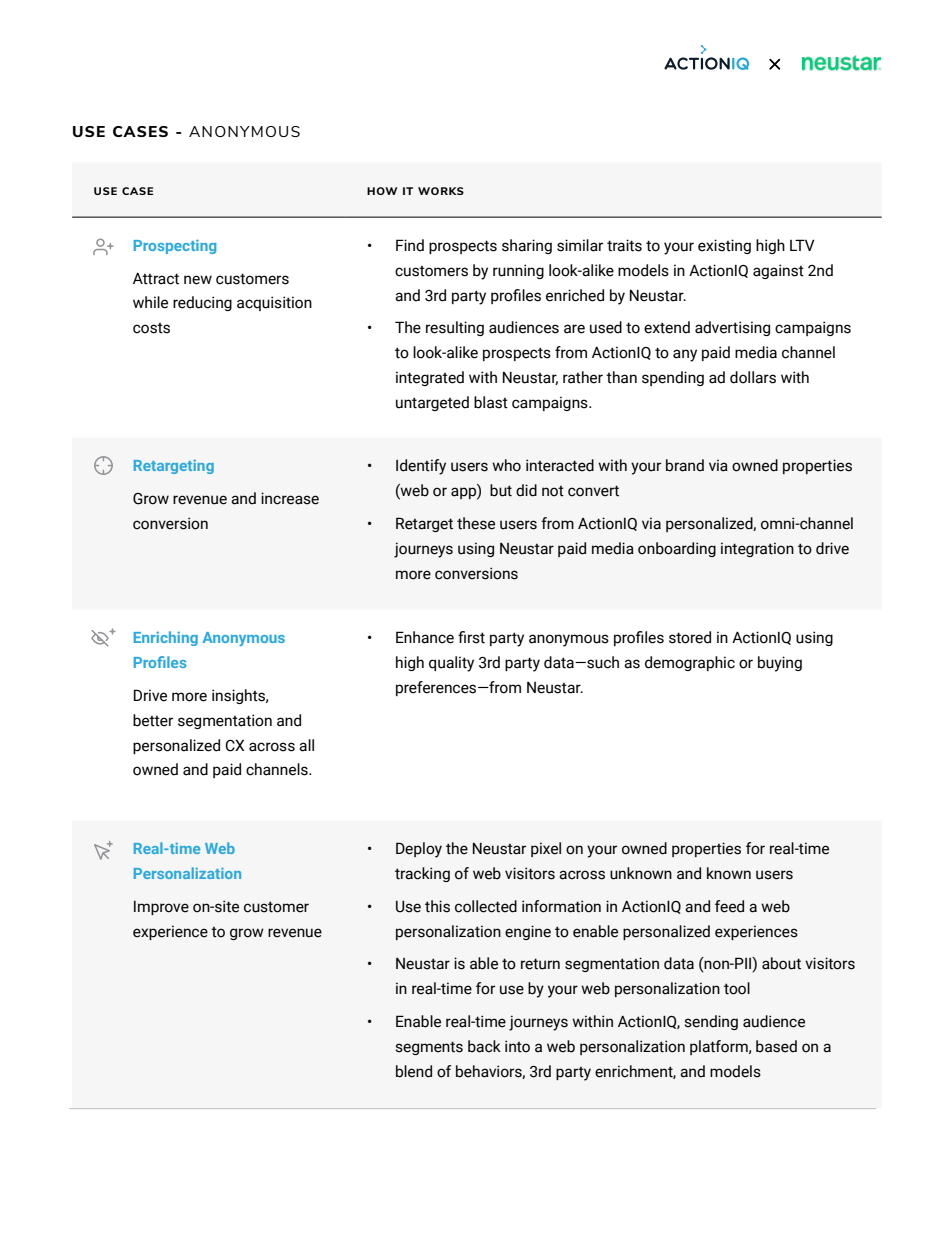 The image size is (952, 1233). What do you see at coordinates (491, 402) in the page?
I see `blast` at bounding box center [491, 402].
